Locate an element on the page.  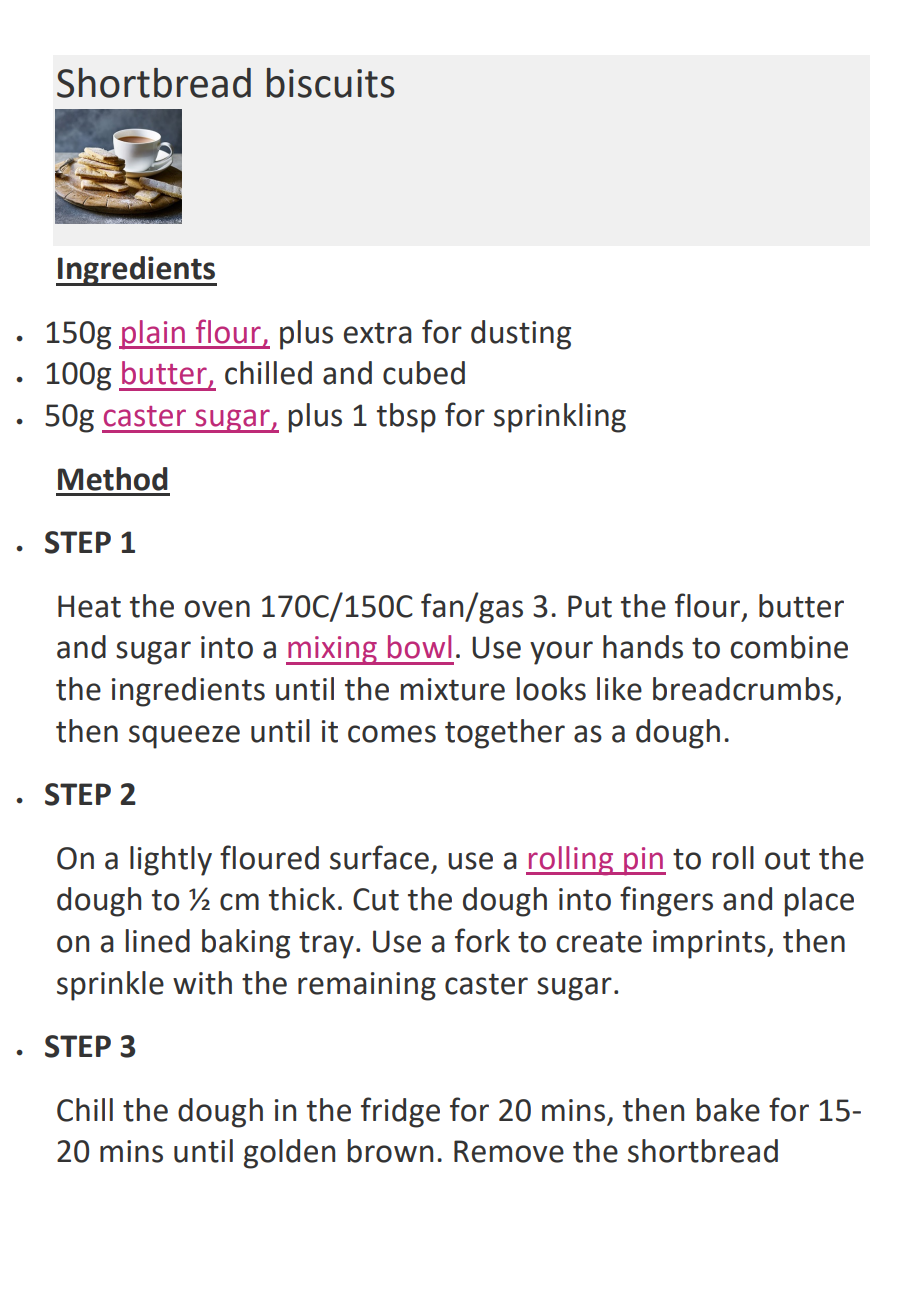
bake is located at coordinates (728, 1110).
